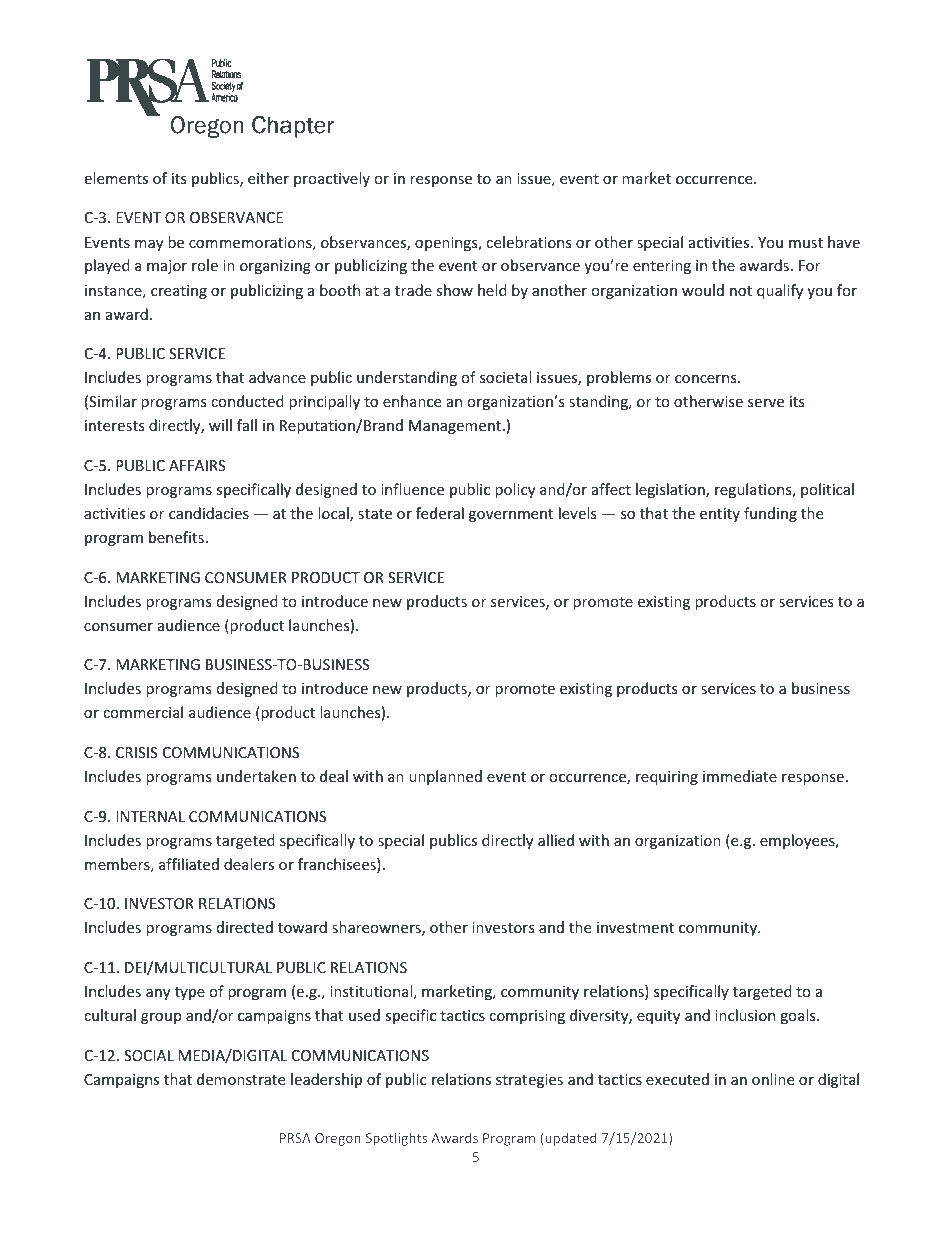  Describe the element at coordinates (806, 243) in the screenshot. I see `must` at that location.
